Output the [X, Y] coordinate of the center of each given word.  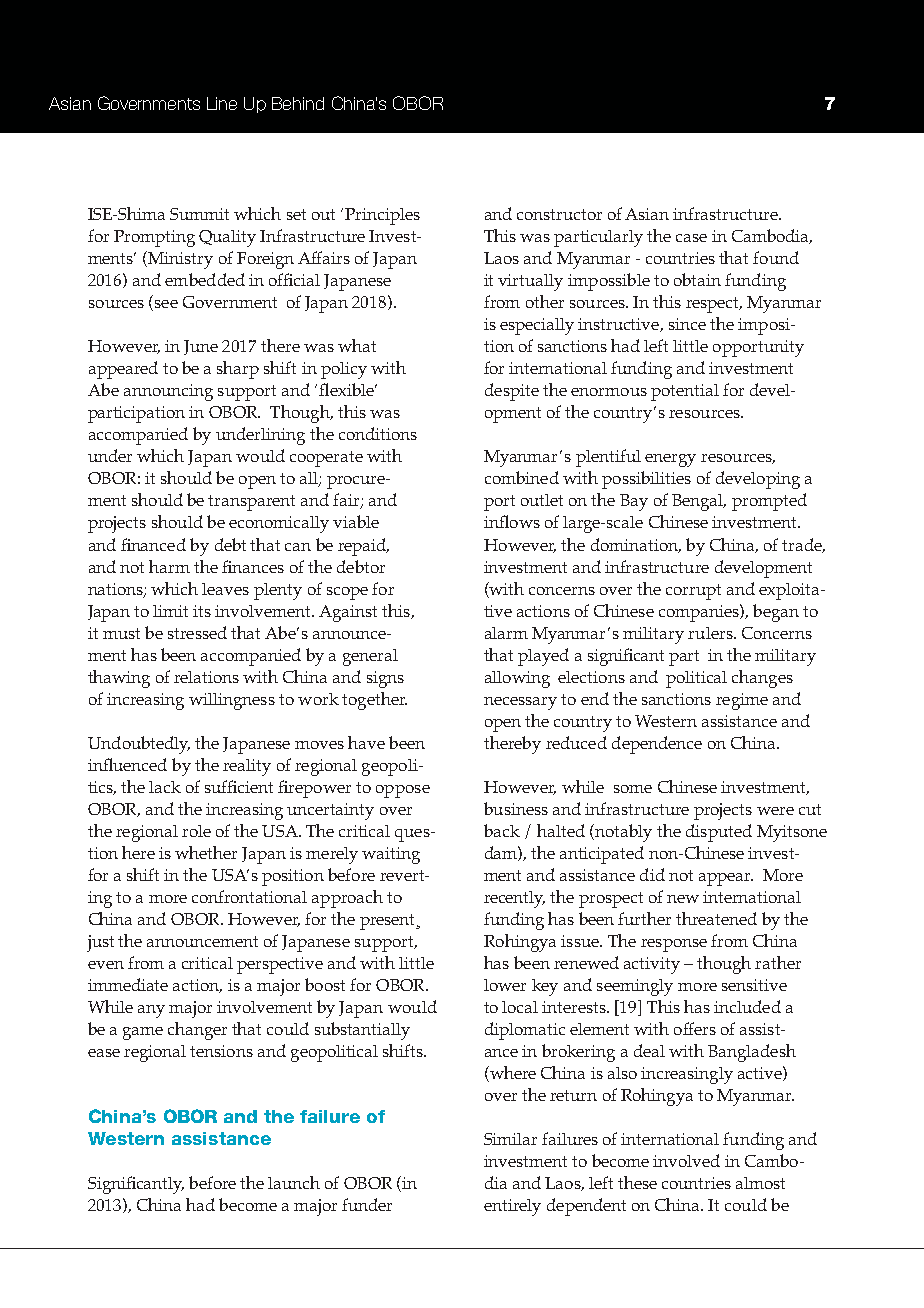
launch [294, 1182]
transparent [251, 503]
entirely [512, 1207]
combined [522, 477]
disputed [719, 833]
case [691, 238]
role [196, 831]
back [502, 830]
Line [222, 103]
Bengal [698, 502]
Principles [382, 216]
